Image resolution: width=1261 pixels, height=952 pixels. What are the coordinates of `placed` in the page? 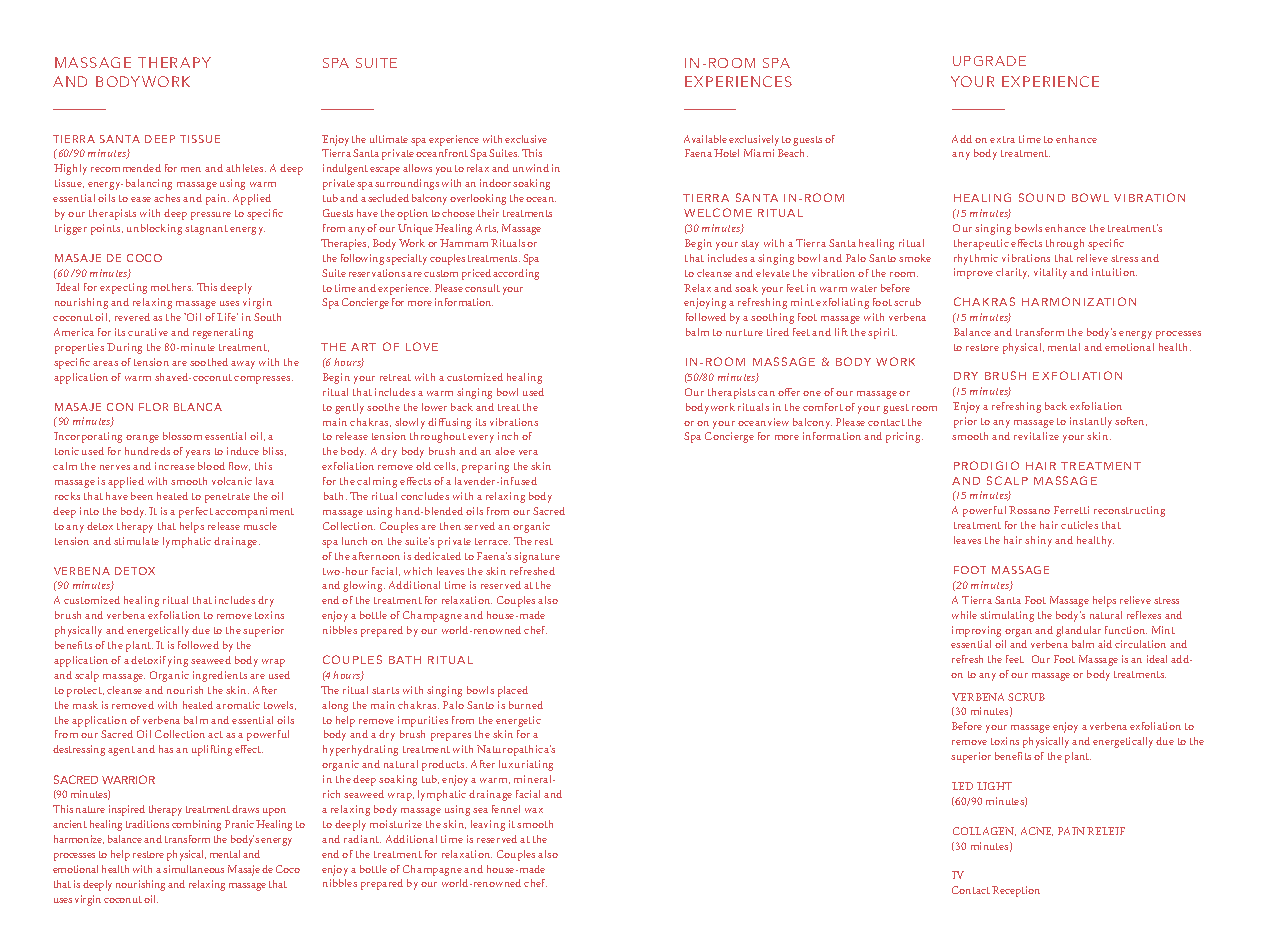 It's located at (513, 691).
